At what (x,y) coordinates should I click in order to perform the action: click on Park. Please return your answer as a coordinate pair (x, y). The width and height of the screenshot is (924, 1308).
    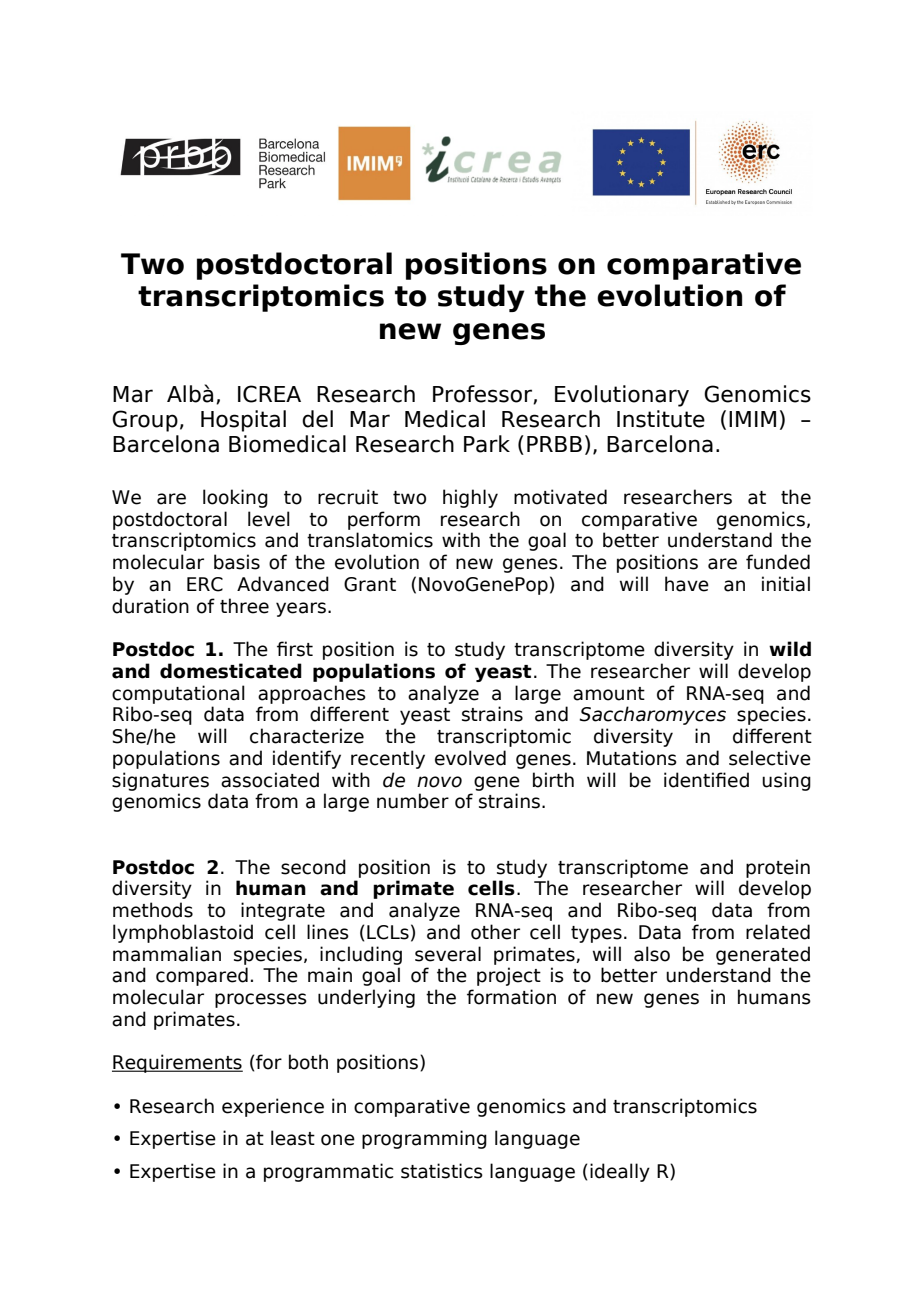
    Looking at the image, I should click on (487, 444).
